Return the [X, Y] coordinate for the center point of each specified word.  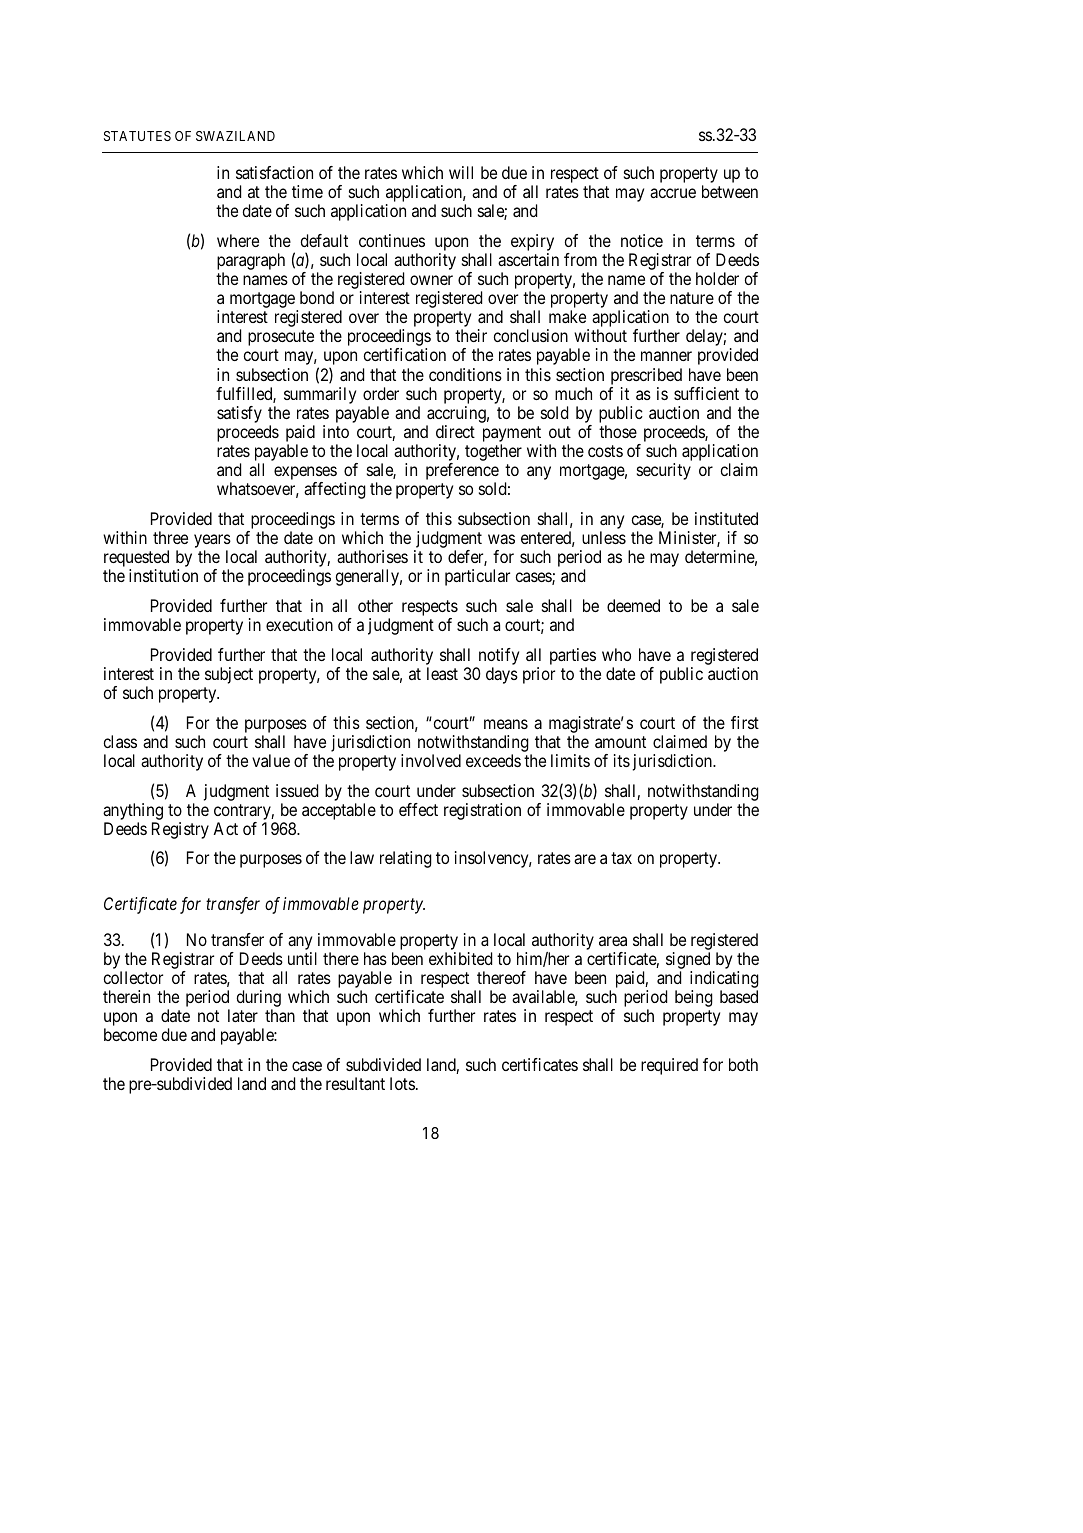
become [130, 1034]
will [461, 172]
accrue [673, 193]
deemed [633, 605]
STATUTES [137, 136]
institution [163, 575]
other [375, 605]
